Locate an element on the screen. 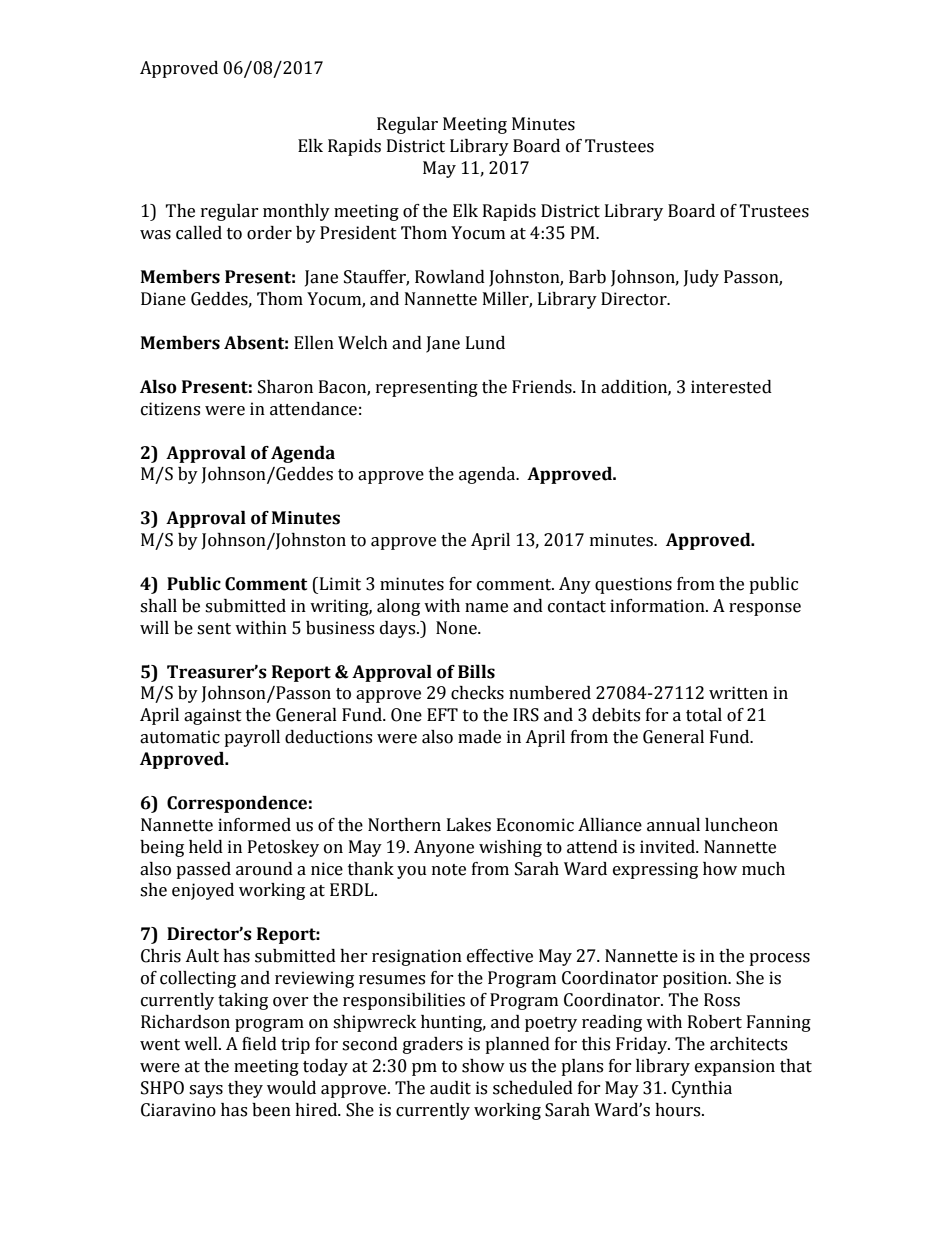  called is located at coordinates (199, 233).
